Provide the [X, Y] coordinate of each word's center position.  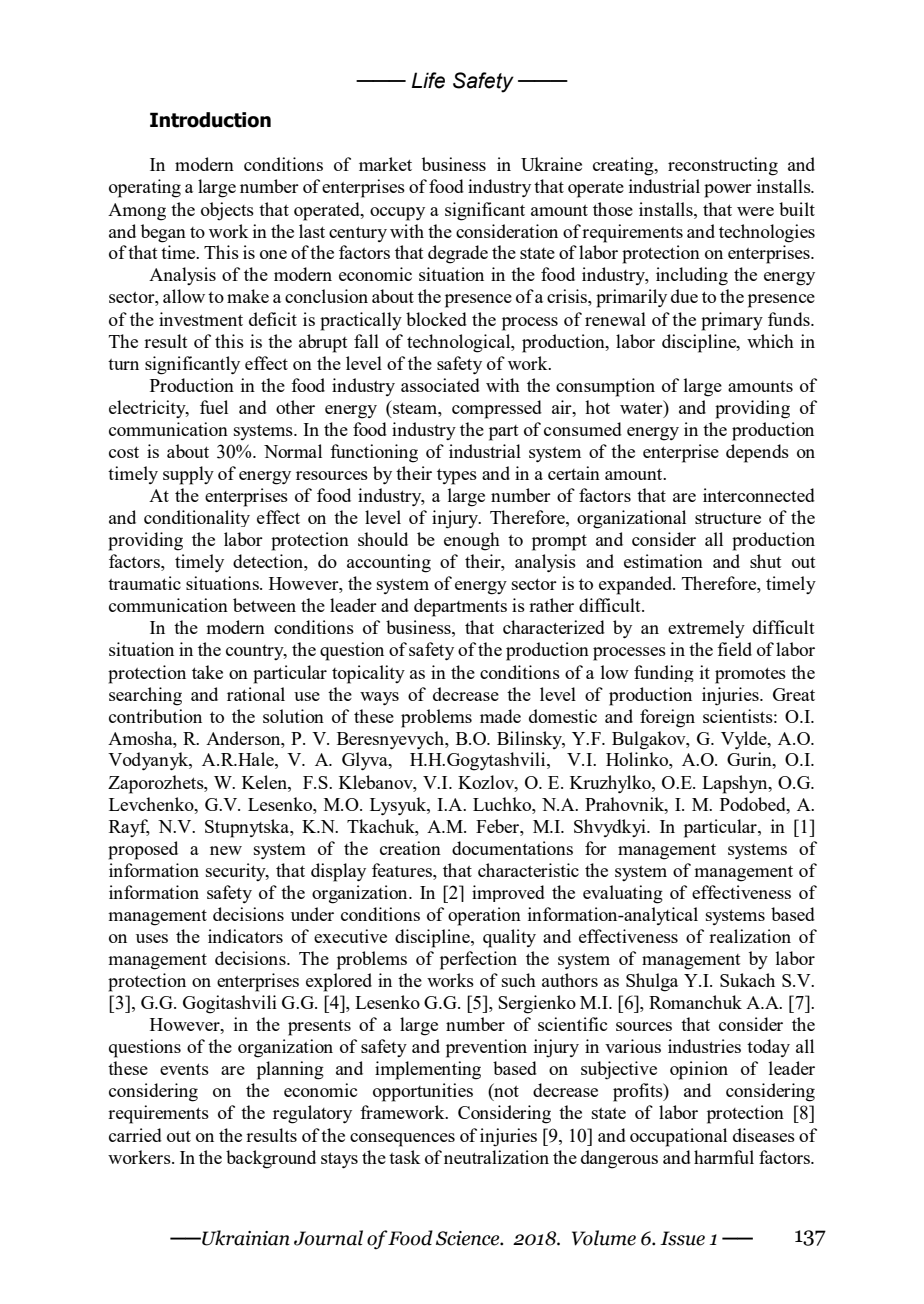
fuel [214, 407]
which [770, 341]
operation [484, 916]
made [500, 716]
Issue [682, 1238]
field [734, 649]
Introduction [210, 120]
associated [440, 385]
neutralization [496, 1157]
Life [428, 80]
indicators [245, 936]
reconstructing [723, 166]
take [207, 672]
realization [750, 936]
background [271, 1159]
